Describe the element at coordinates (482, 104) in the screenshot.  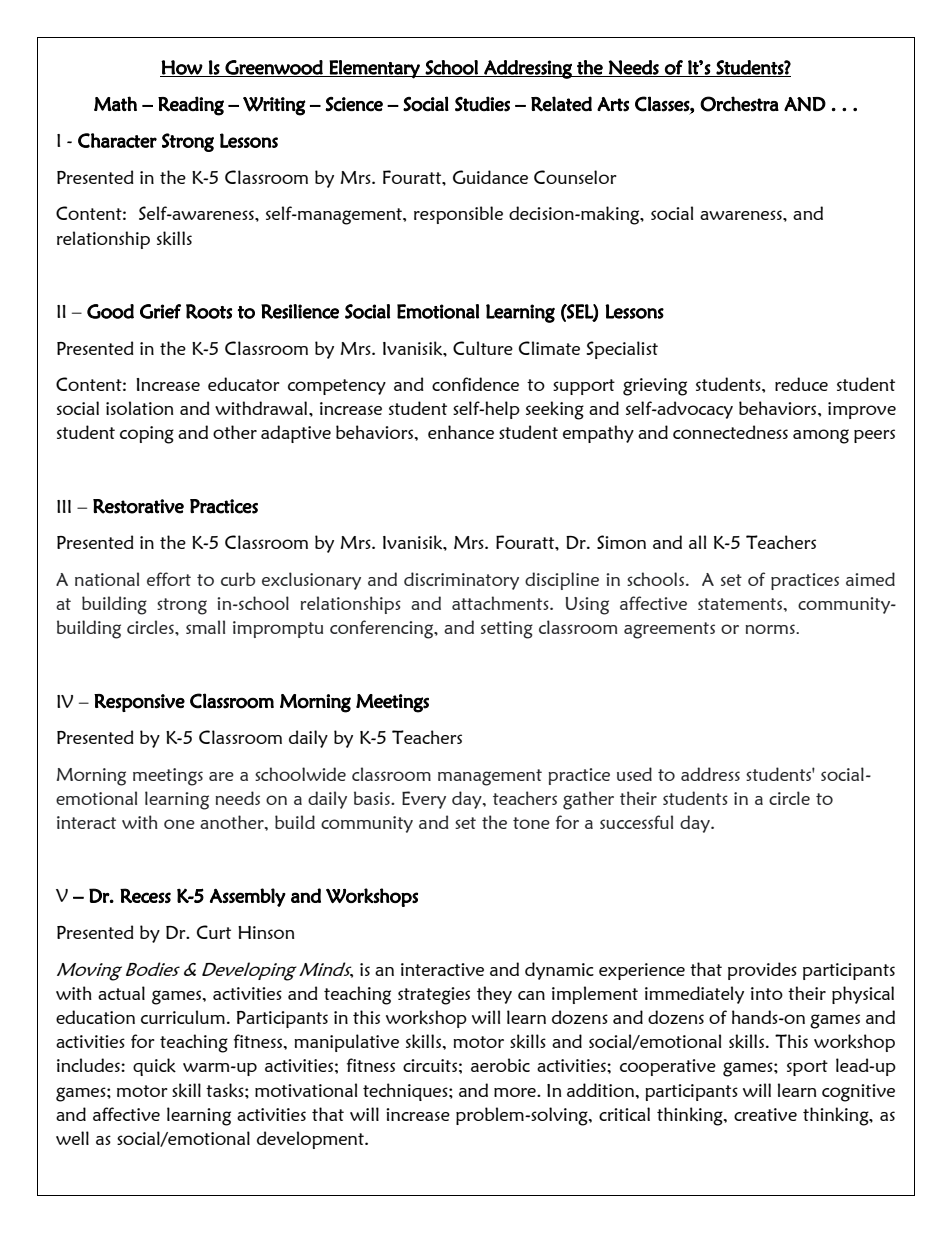
I see `Studies` at that location.
